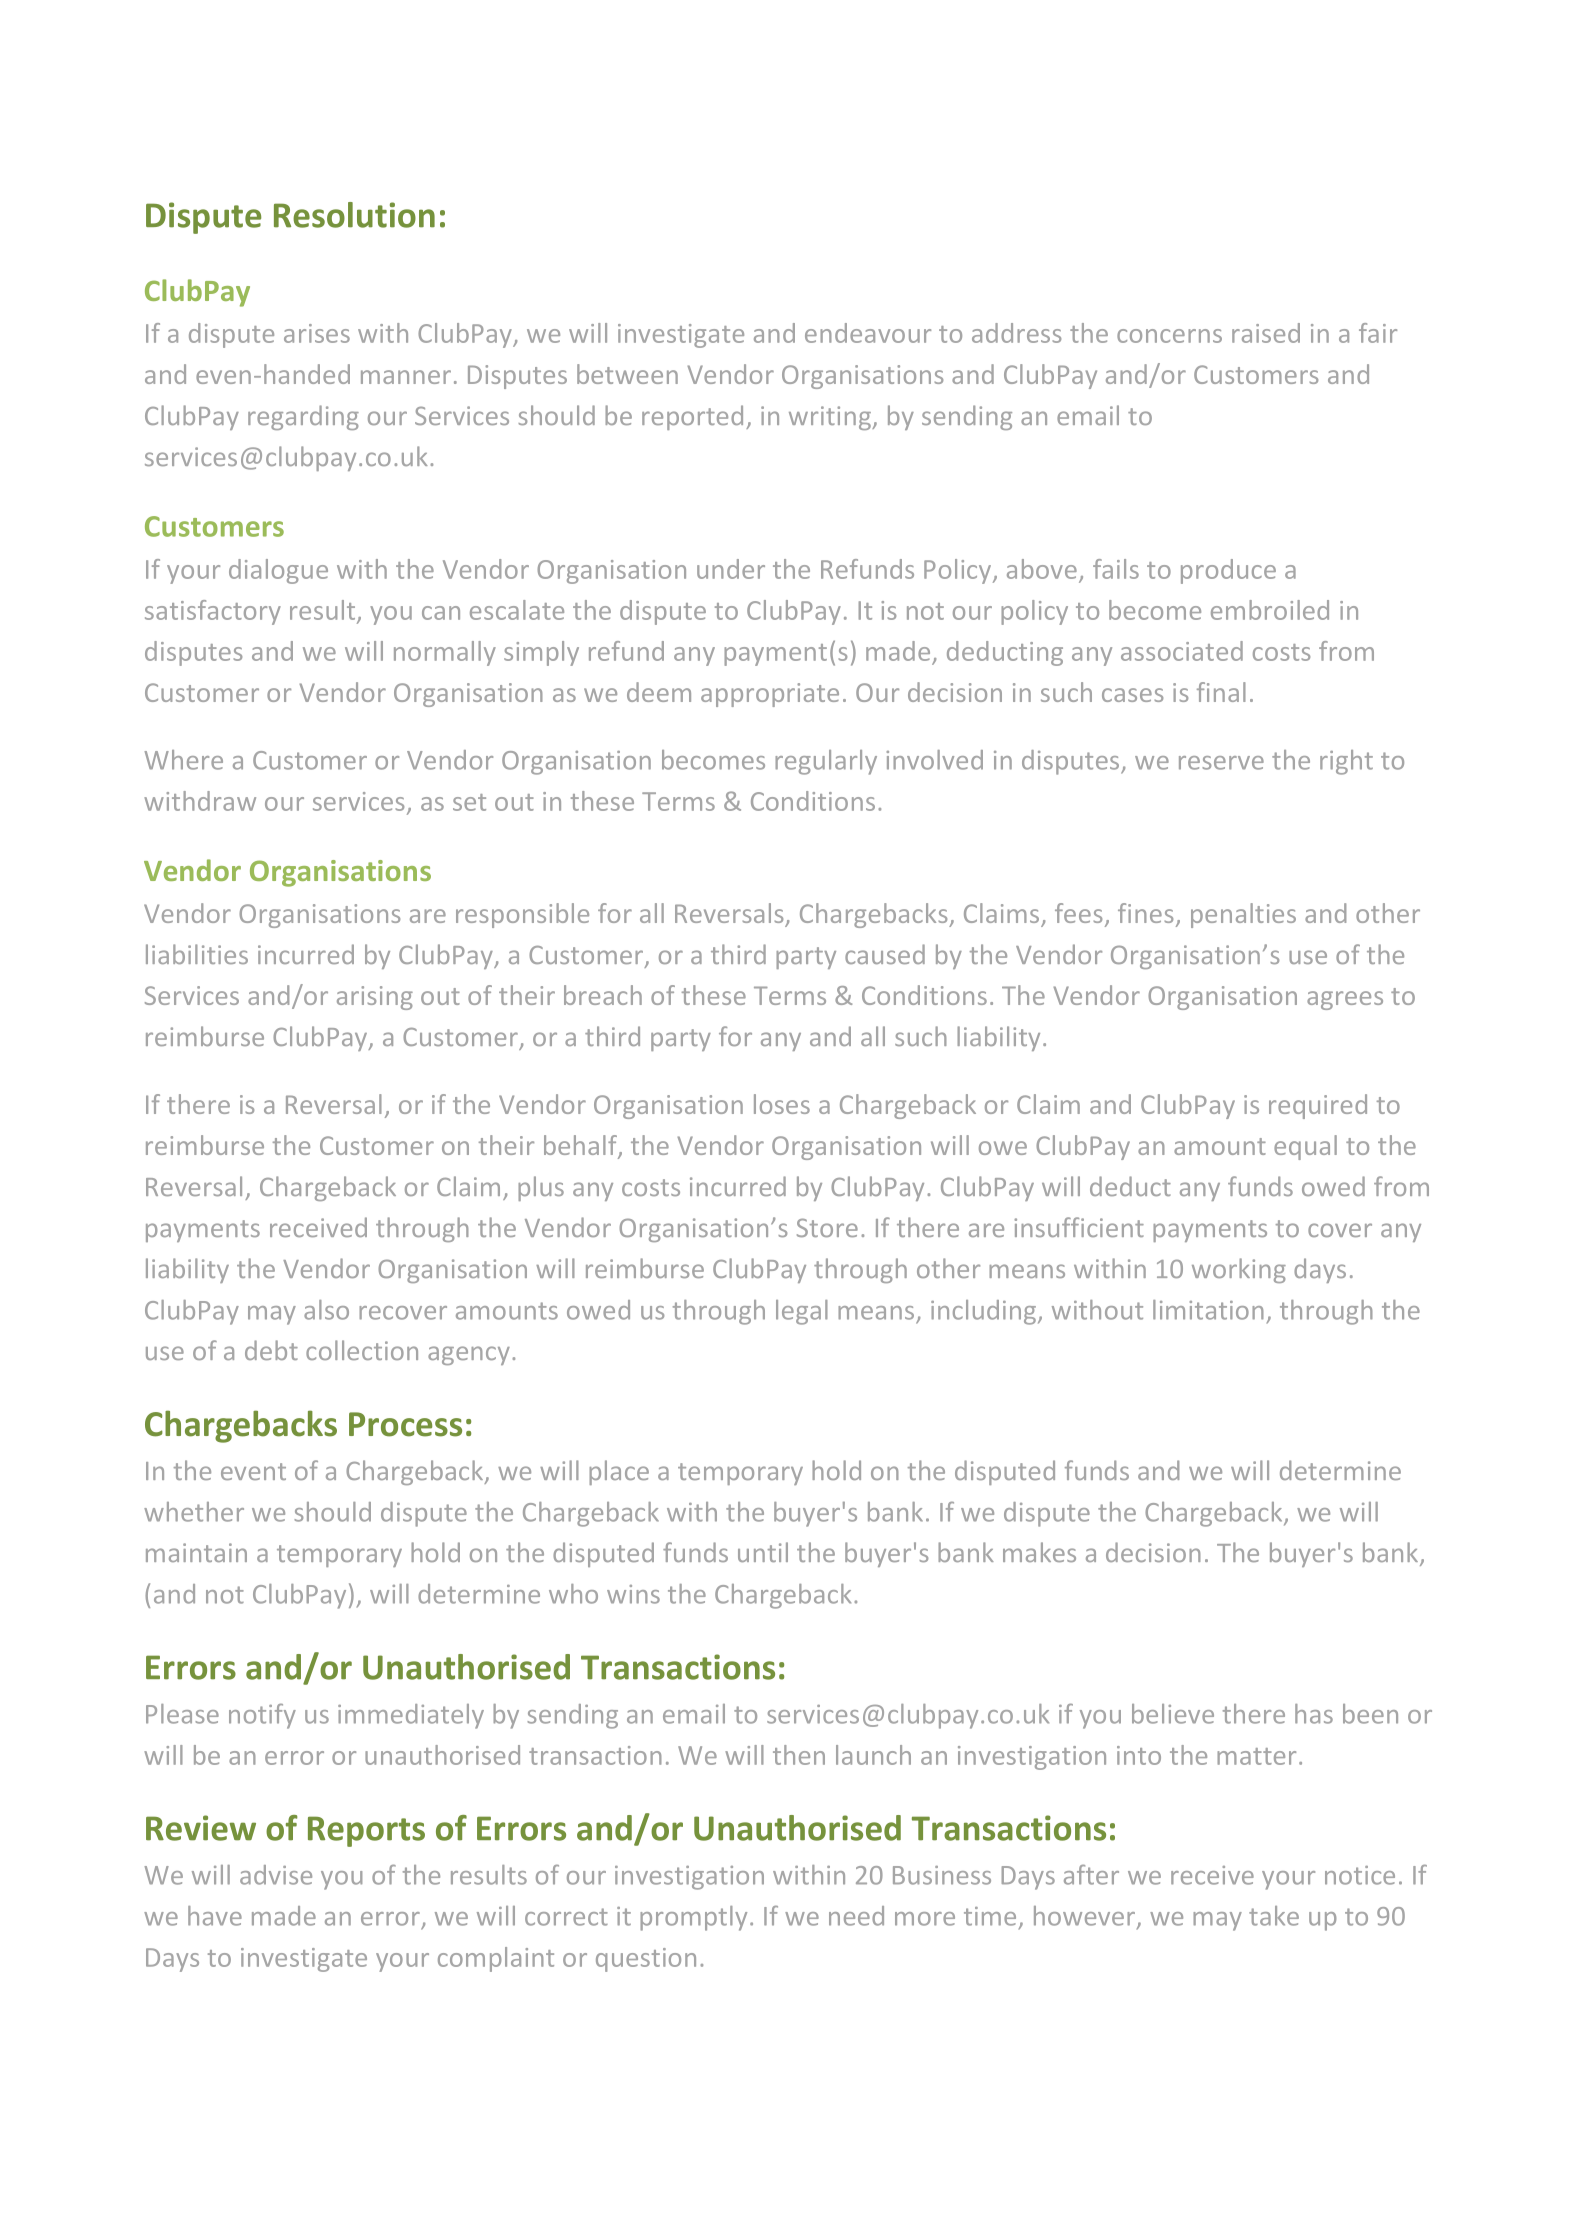 The width and height of the image is (1583, 2239). Describe the element at coordinates (276, 1875) in the image. I see `advise` at that location.
